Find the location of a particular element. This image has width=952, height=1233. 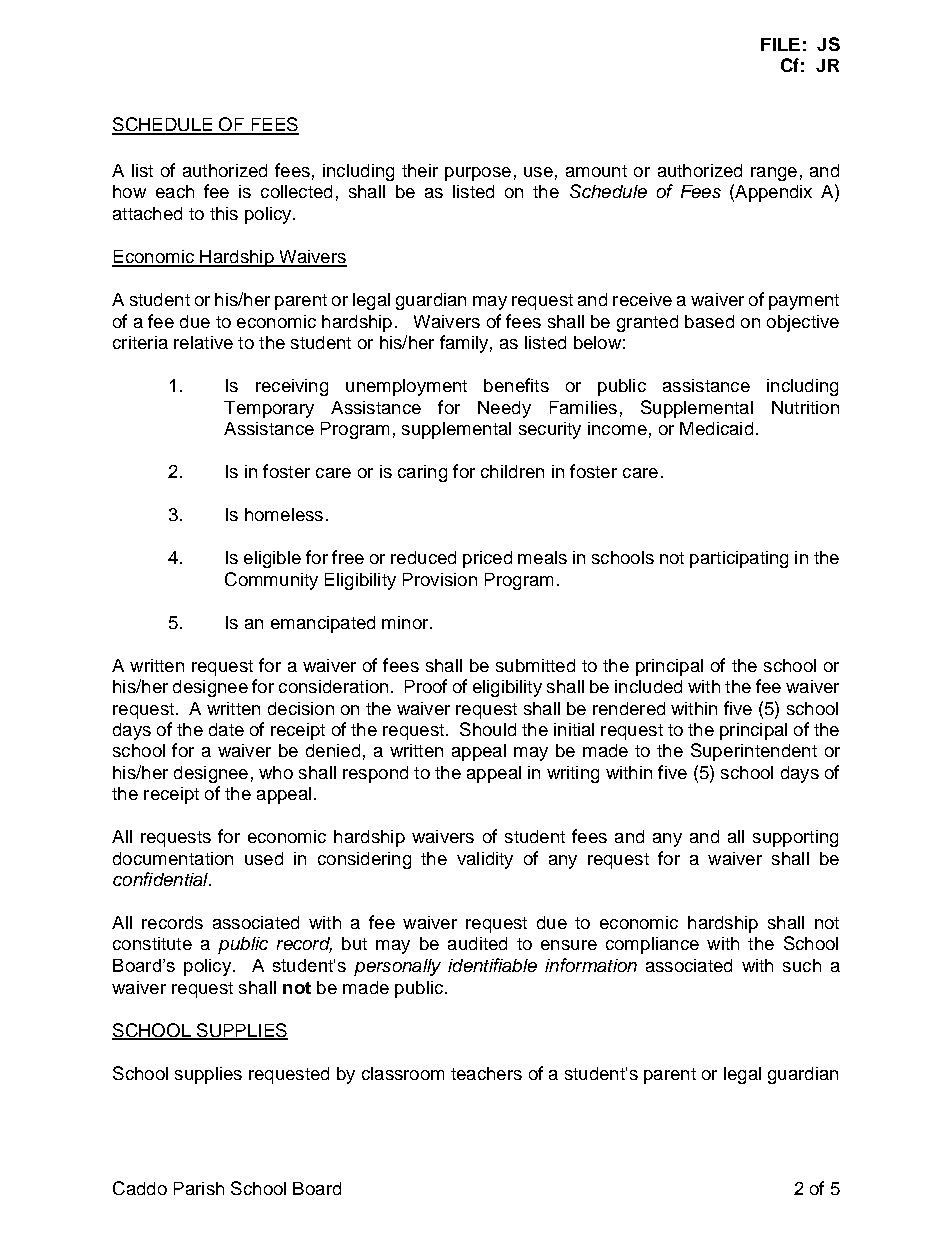

FILE is located at coordinates (780, 44).
